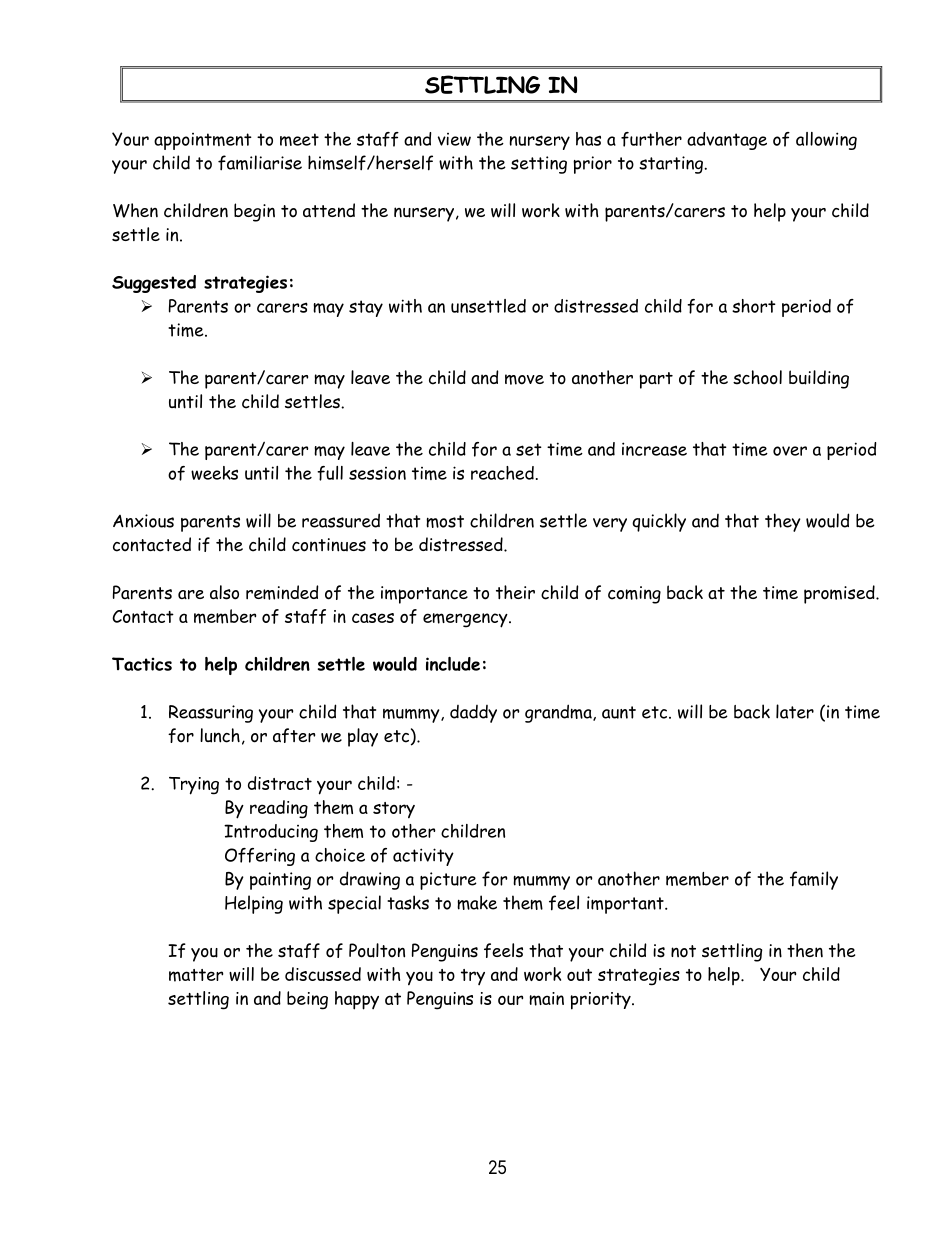 The width and height of the document is (952, 1233). I want to click on advantage, so click(727, 141).
